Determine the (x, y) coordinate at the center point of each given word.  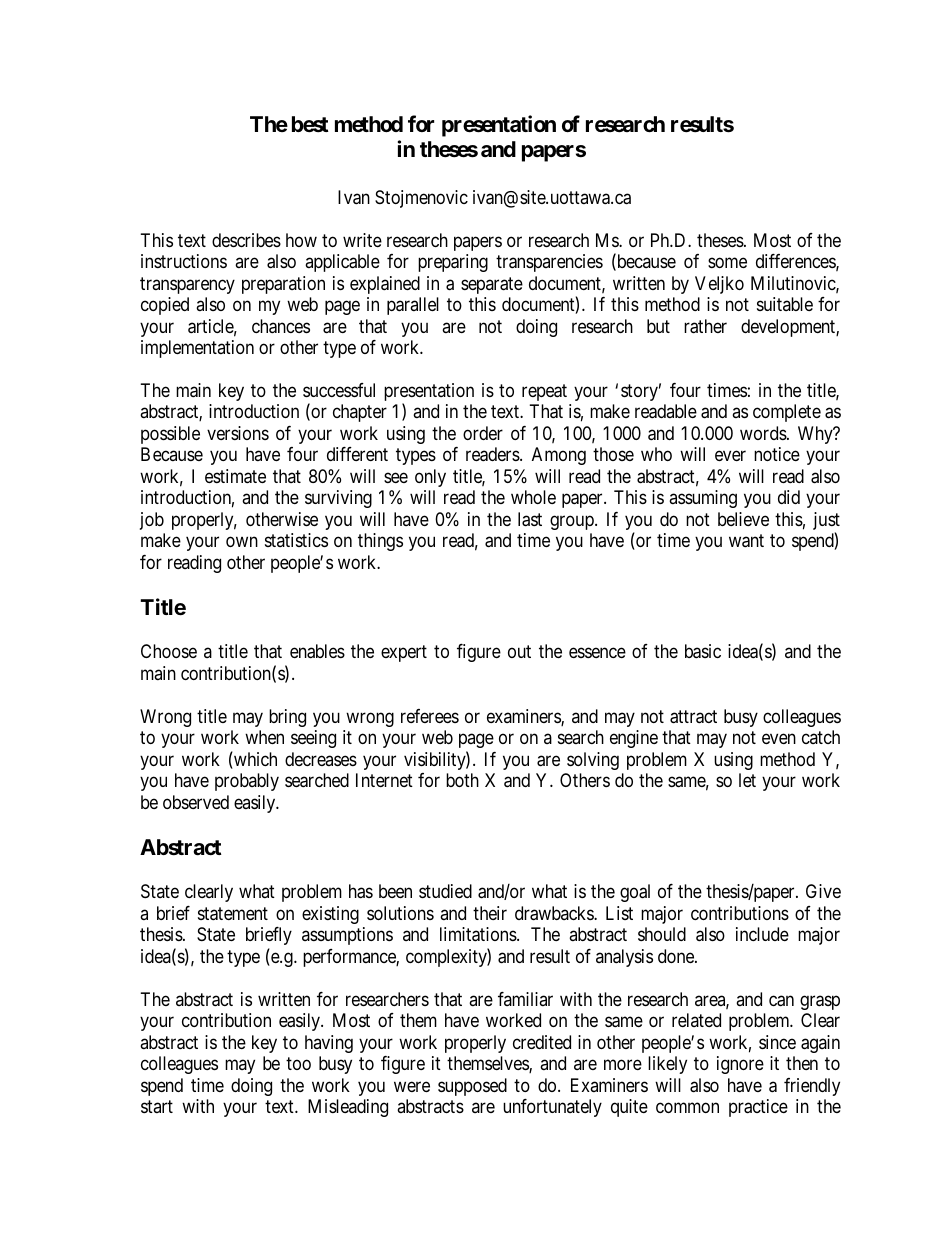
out (519, 652)
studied (445, 891)
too (298, 1063)
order (483, 433)
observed (196, 802)
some (727, 263)
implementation (197, 349)
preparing (453, 263)
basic (703, 651)
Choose (169, 651)
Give (823, 891)
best (310, 124)
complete (787, 413)
